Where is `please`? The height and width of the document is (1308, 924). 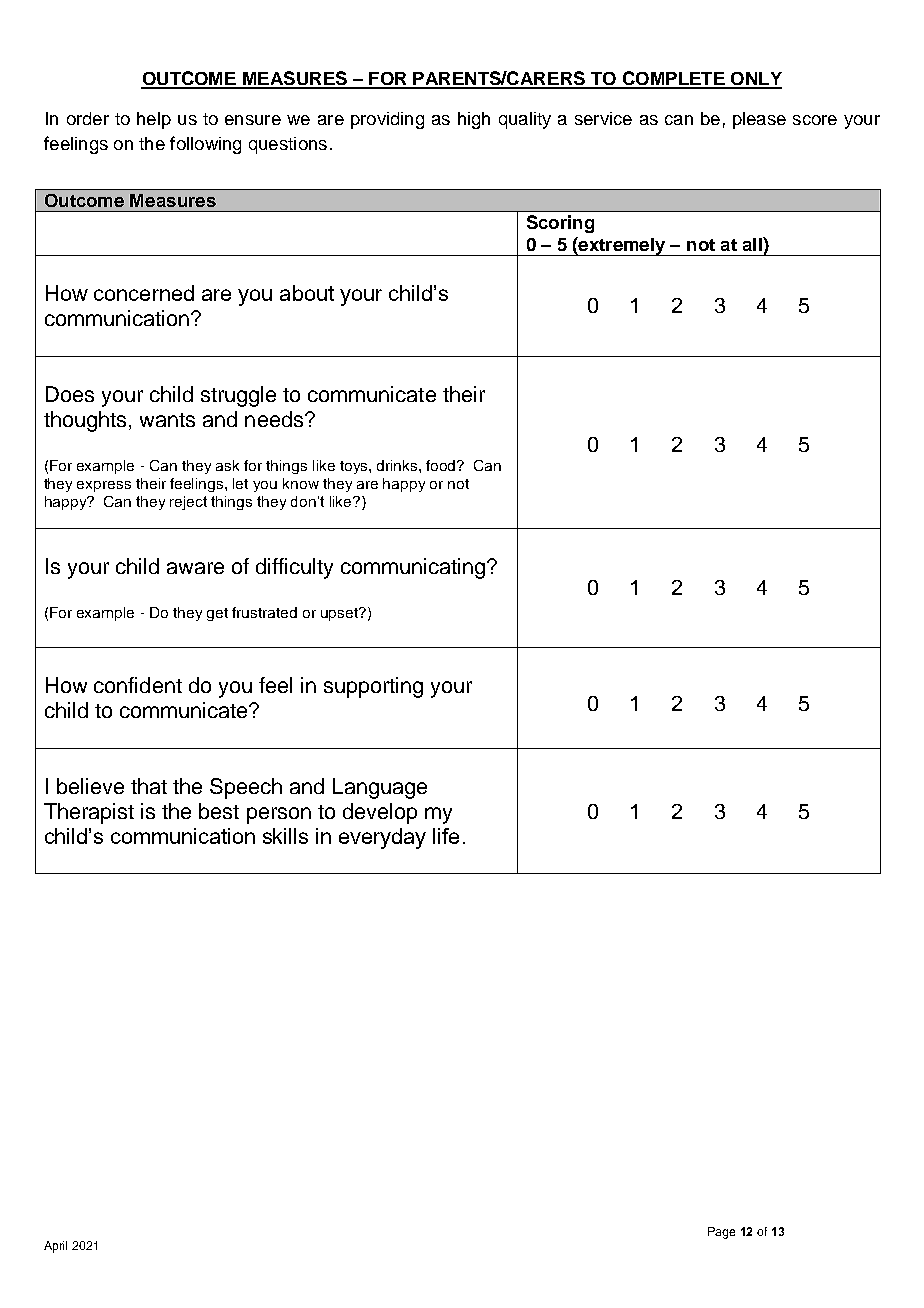
please is located at coordinates (759, 120).
